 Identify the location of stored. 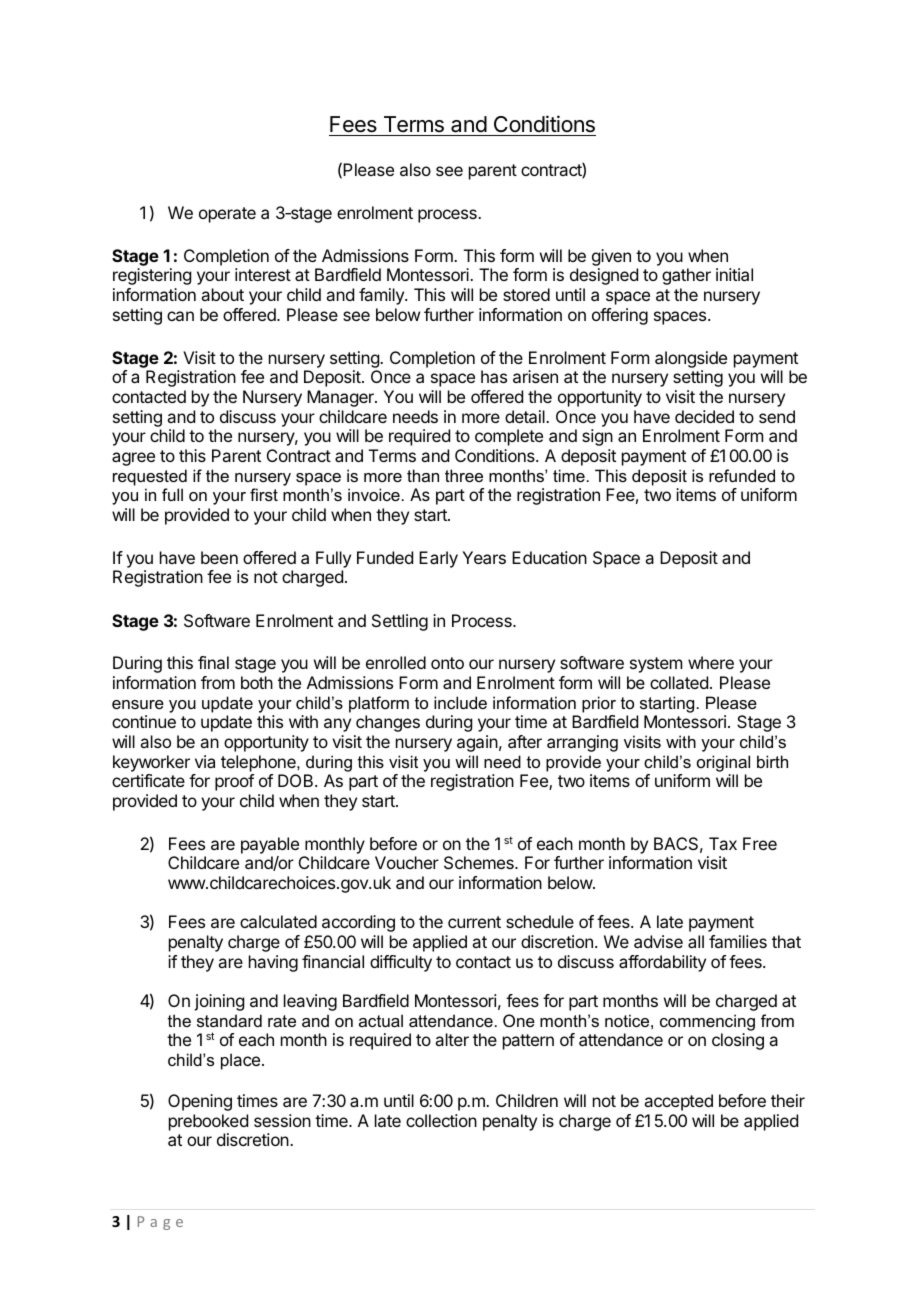
(526, 294).
